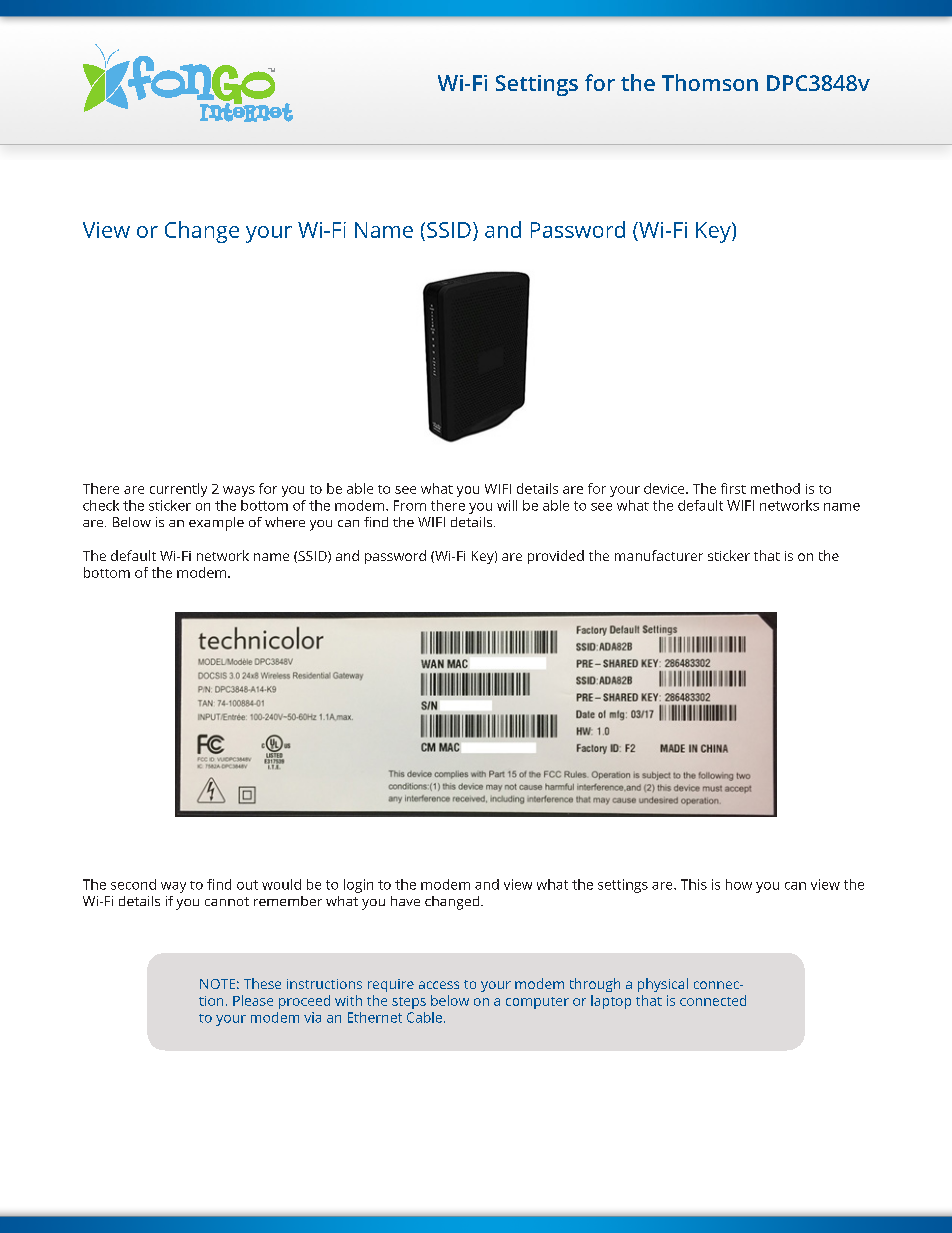 The image size is (952, 1233). I want to click on Thomson, so click(710, 82).
